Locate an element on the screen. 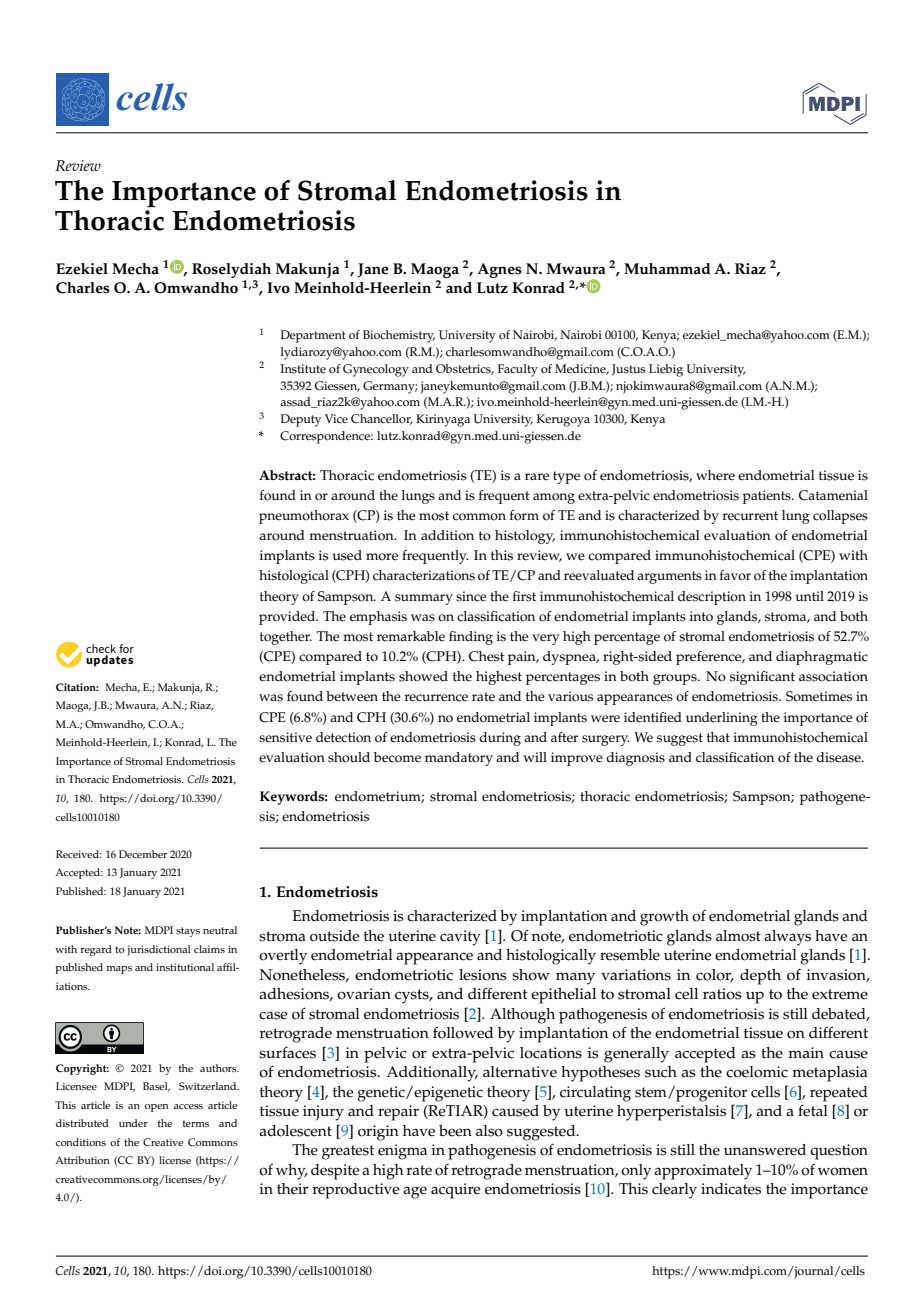 The height and width of the screenshot is (1308, 924). sensitive is located at coordinates (285, 737).
